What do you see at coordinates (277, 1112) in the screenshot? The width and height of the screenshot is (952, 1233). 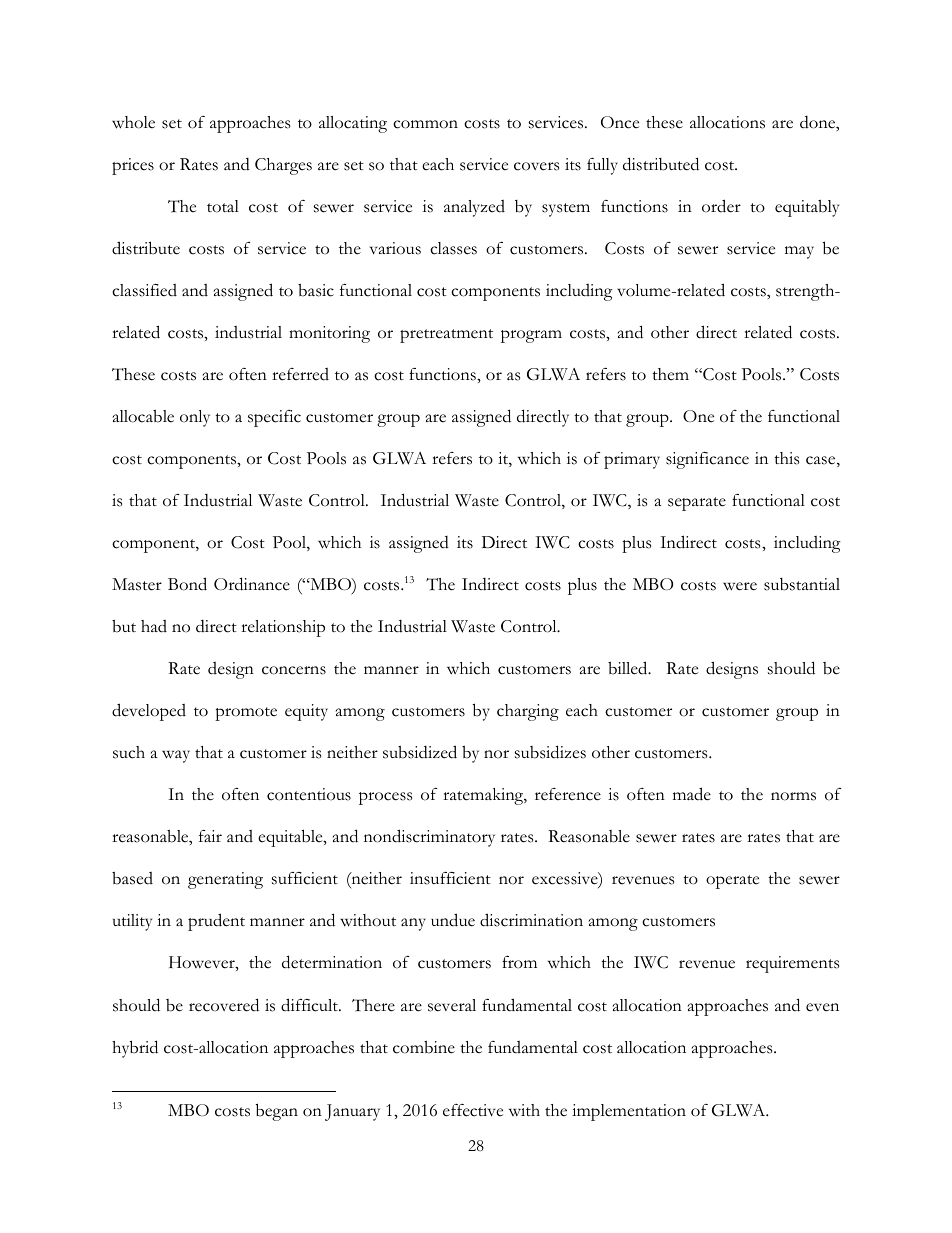 I see `began` at bounding box center [277, 1112].
